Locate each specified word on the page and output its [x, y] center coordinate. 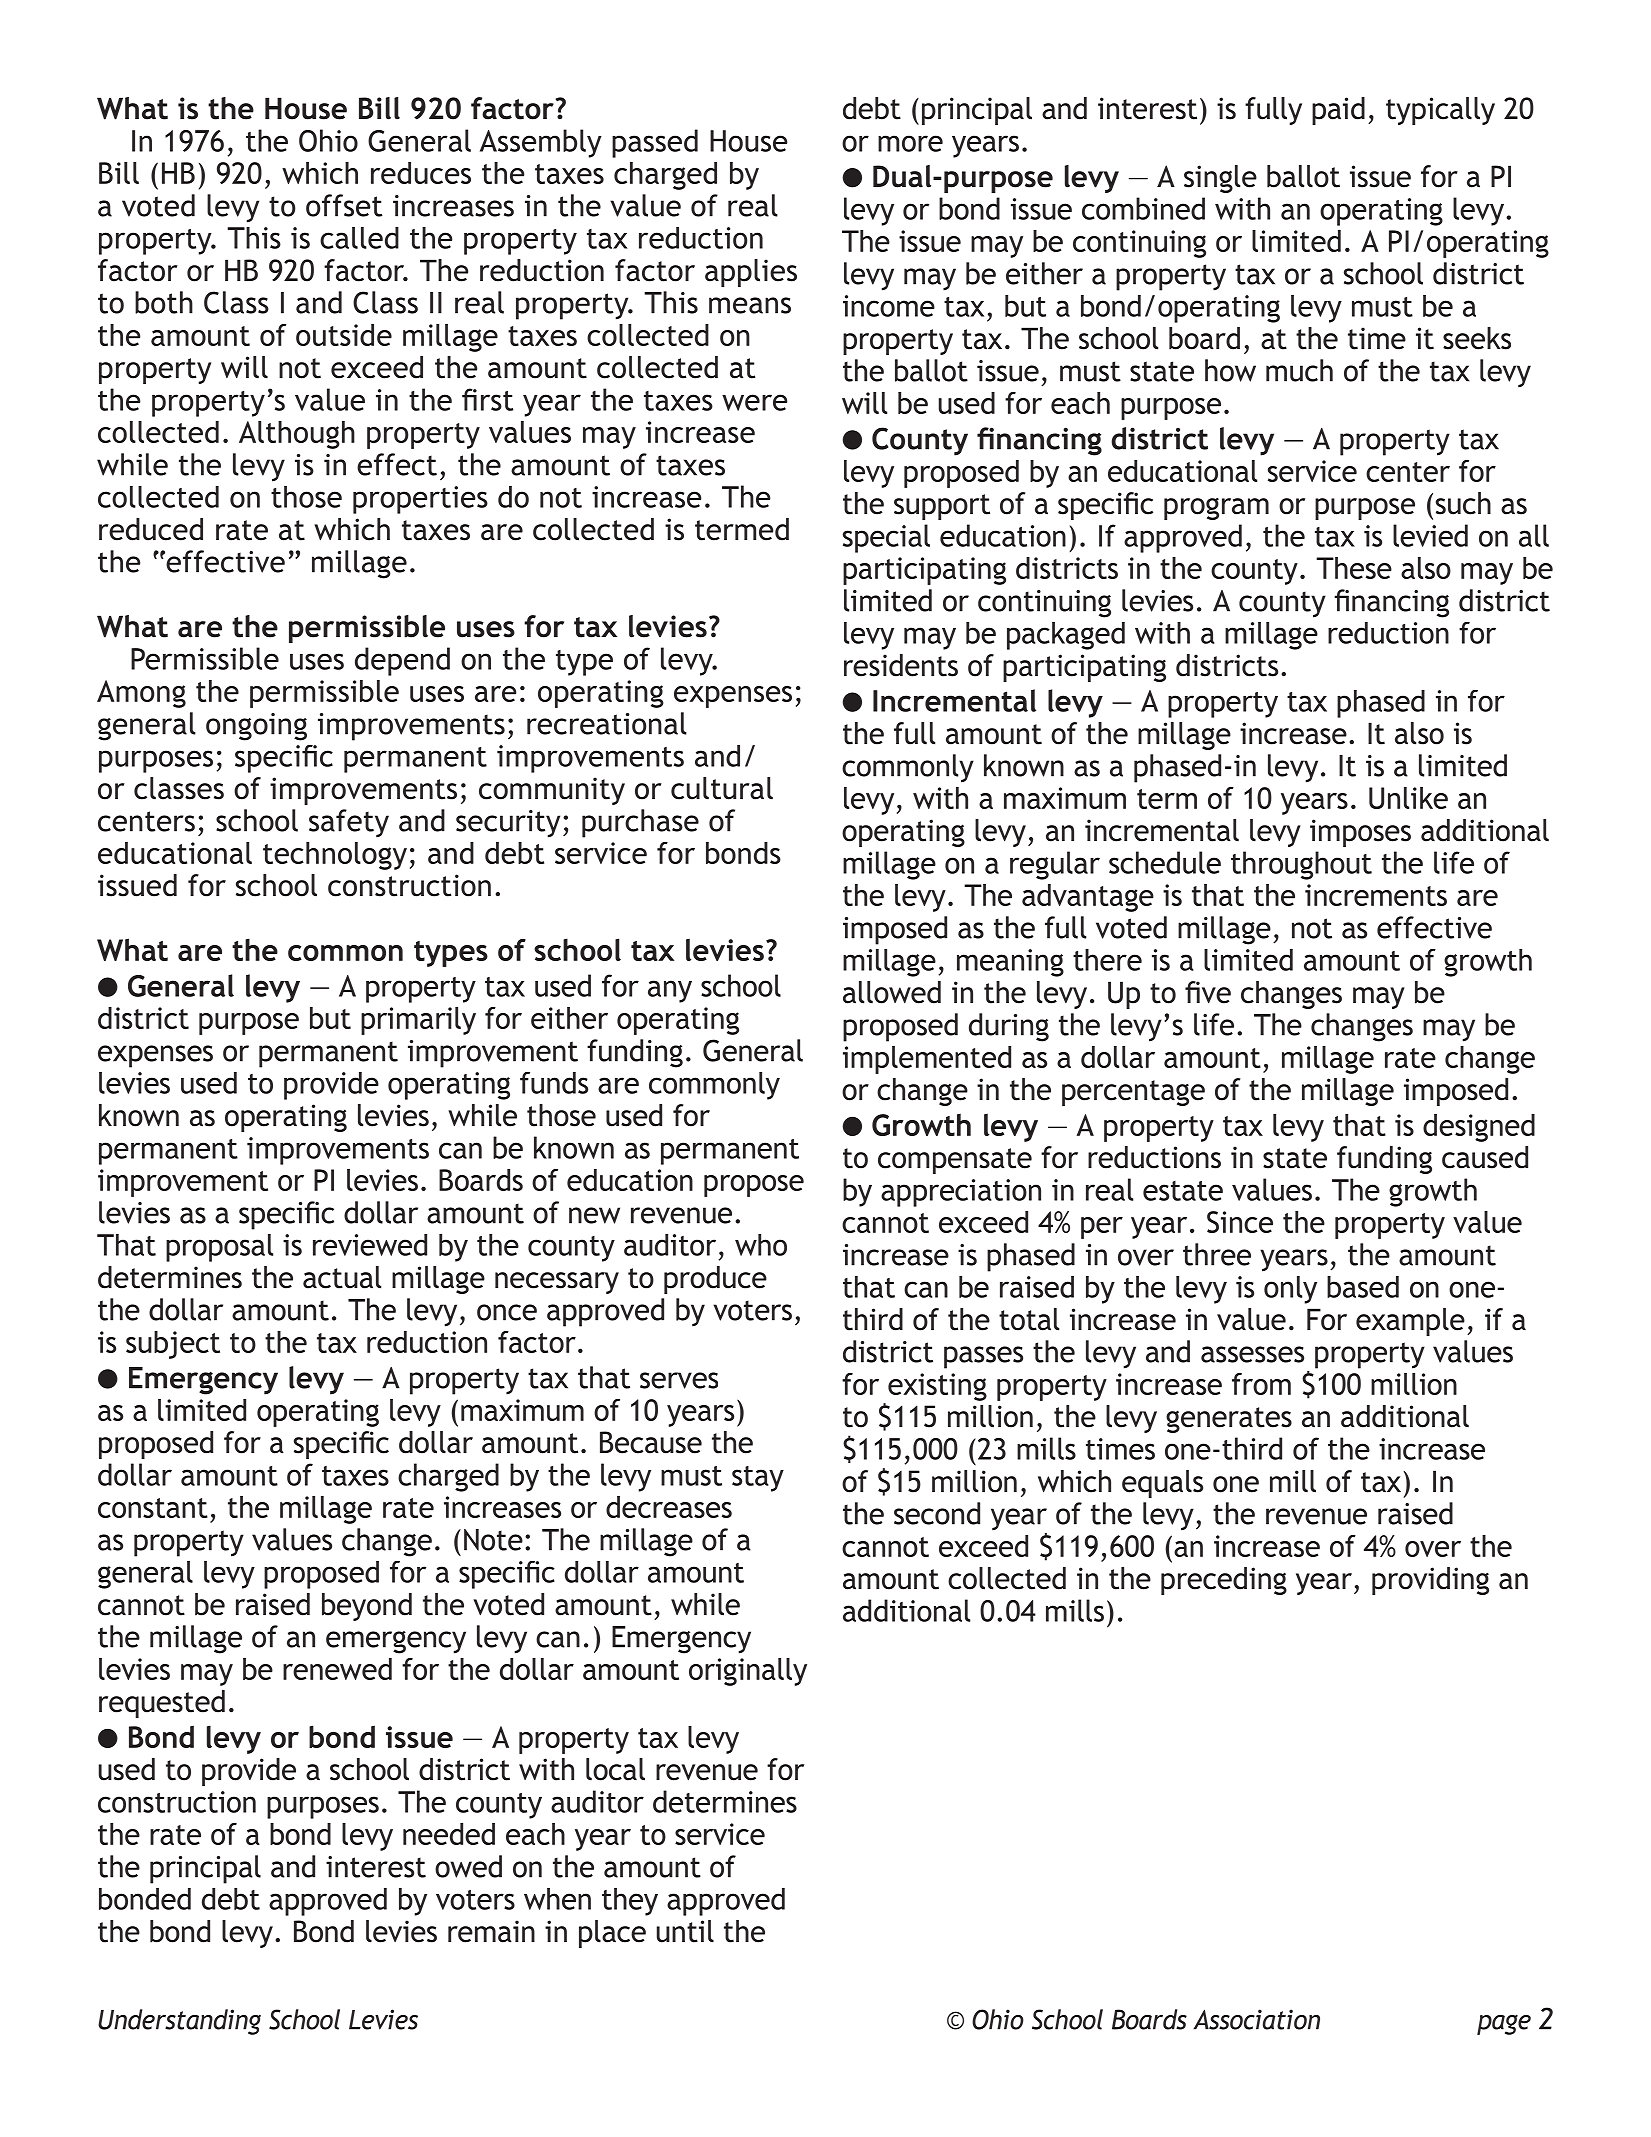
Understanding [179, 2022]
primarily [418, 1021]
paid [1338, 111]
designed [1479, 1128]
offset [344, 205]
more [910, 143]
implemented [927, 1060]
